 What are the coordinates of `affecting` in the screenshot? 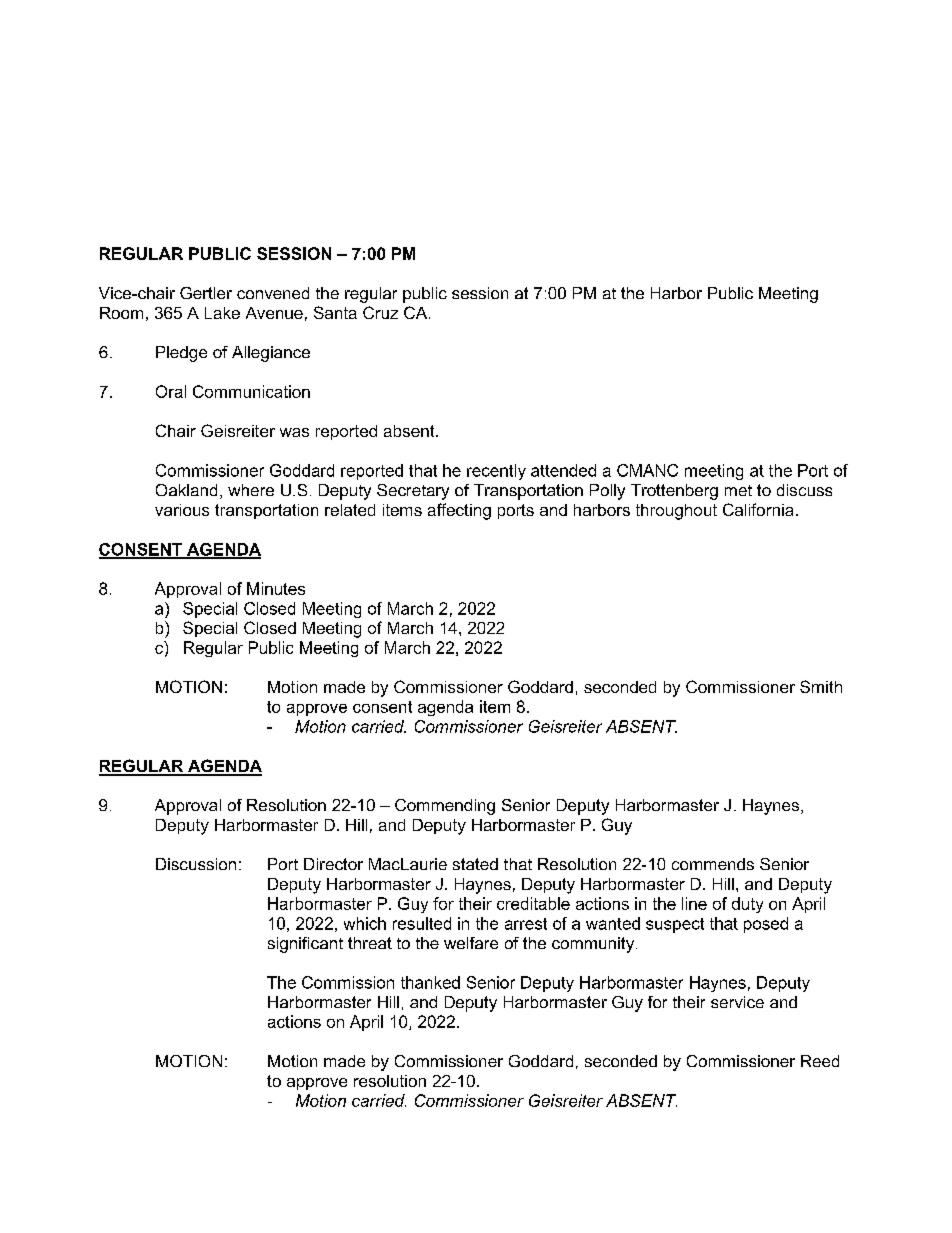 It's located at (459, 511).
